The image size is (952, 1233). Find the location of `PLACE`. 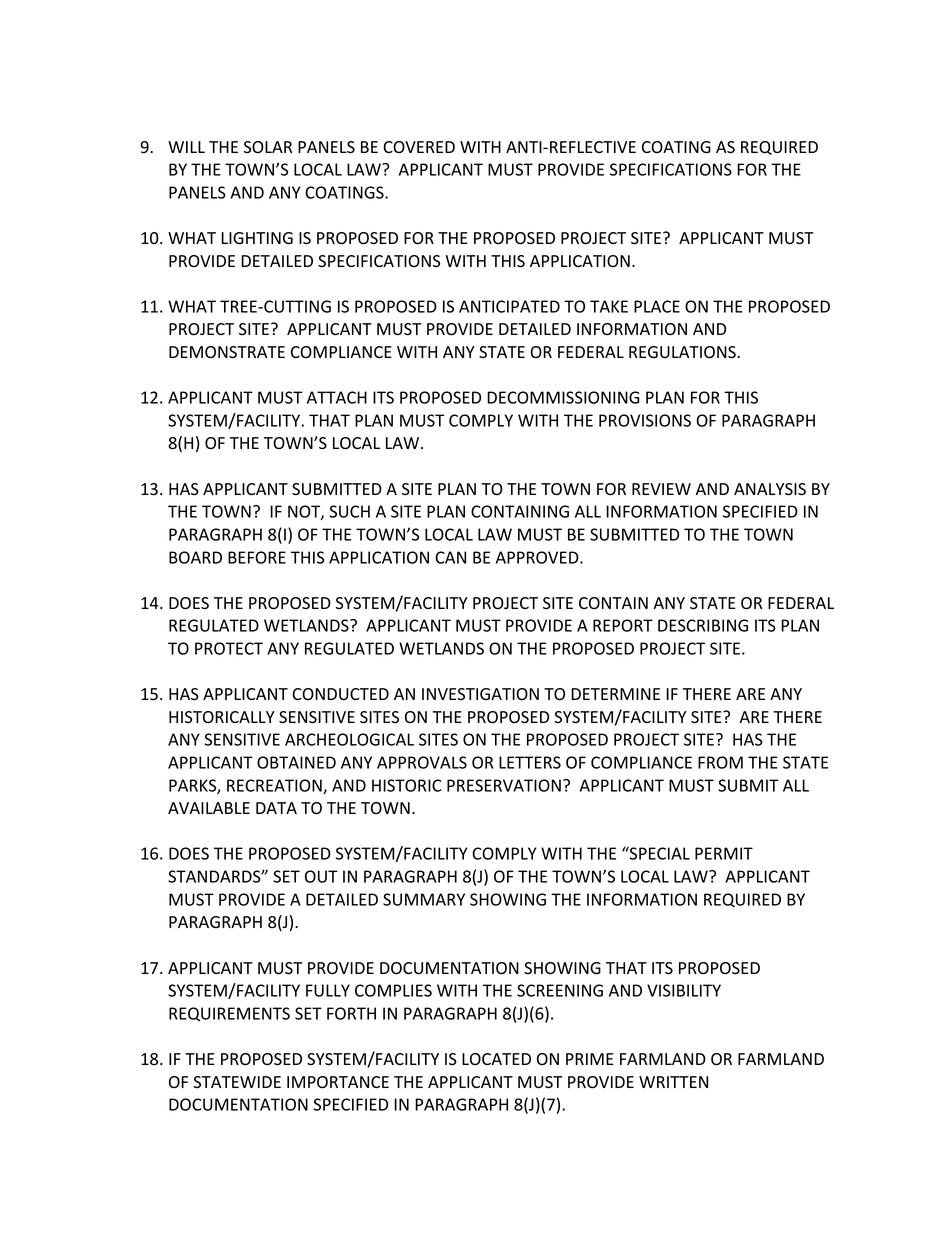

PLACE is located at coordinates (657, 306).
